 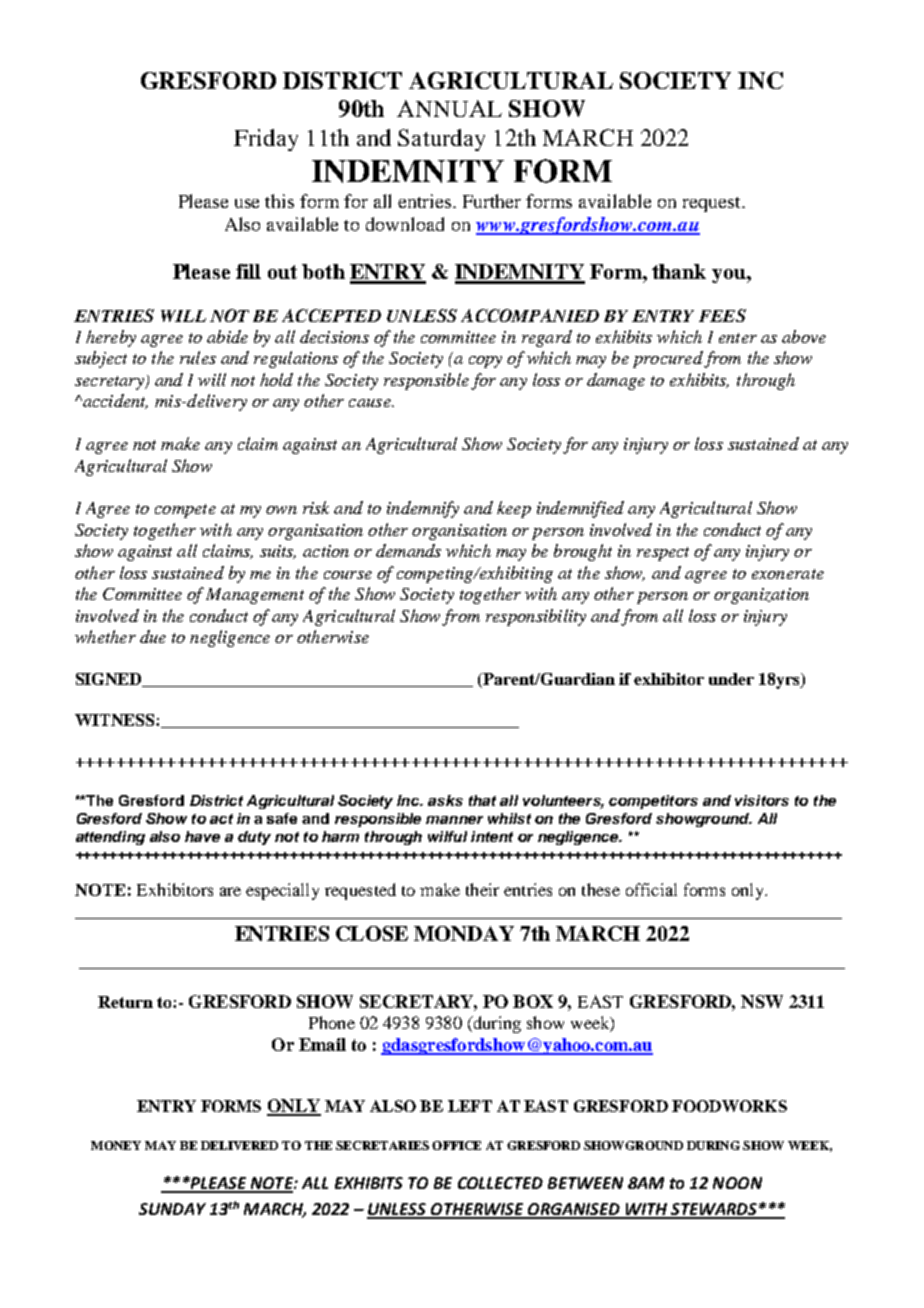 I want to click on visitors, so click(x=762, y=800).
